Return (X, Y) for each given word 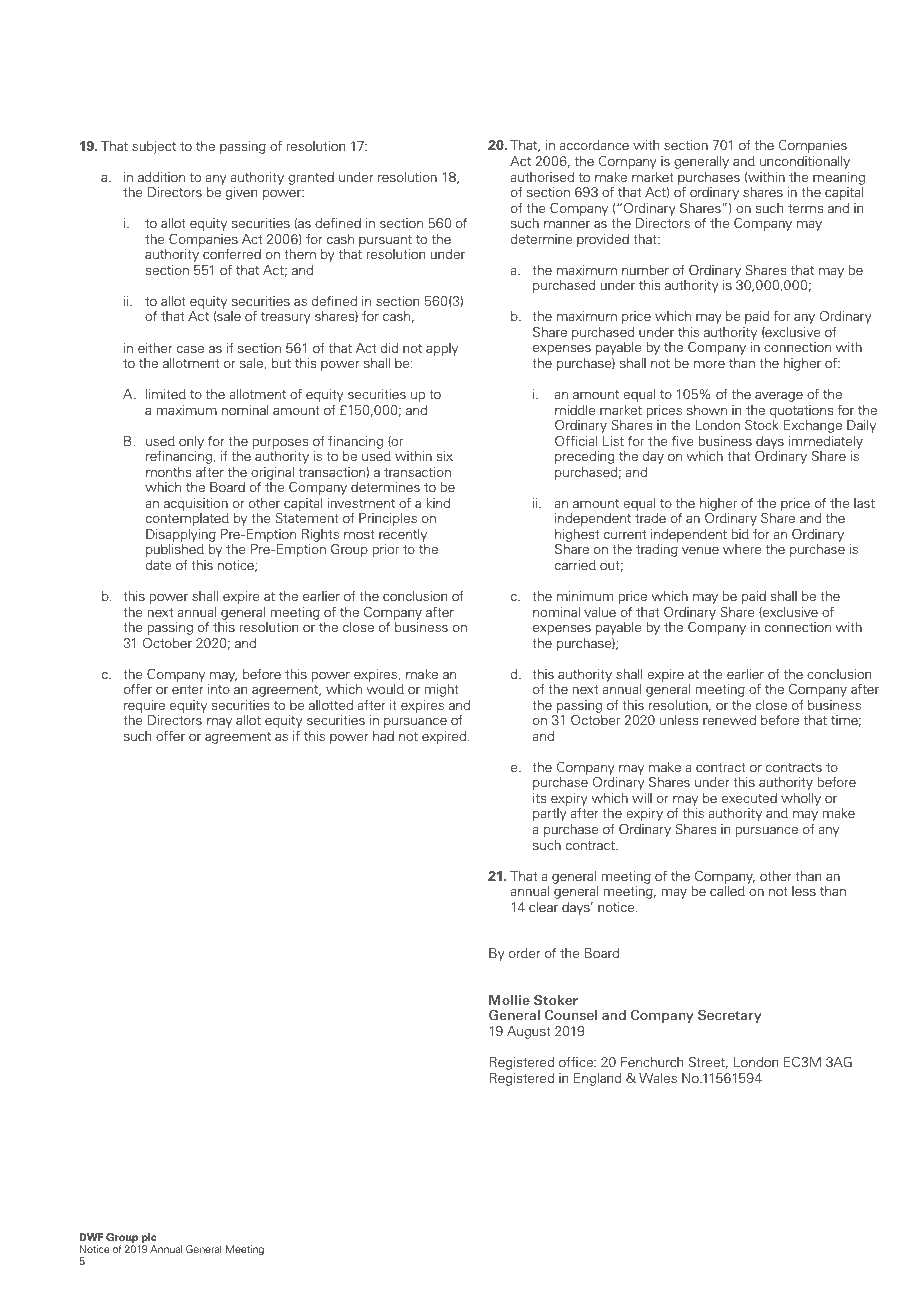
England (597, 1079)
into (219, 689)
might (441, 690)
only (191, 442)
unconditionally (805, 162)
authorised (542, 177)
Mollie (509, 1000)
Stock (762, 424)
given (241, 193)
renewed (729, 720)
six (444, 456)
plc (149, 1239)
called (727, 891)
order (525, 953)
